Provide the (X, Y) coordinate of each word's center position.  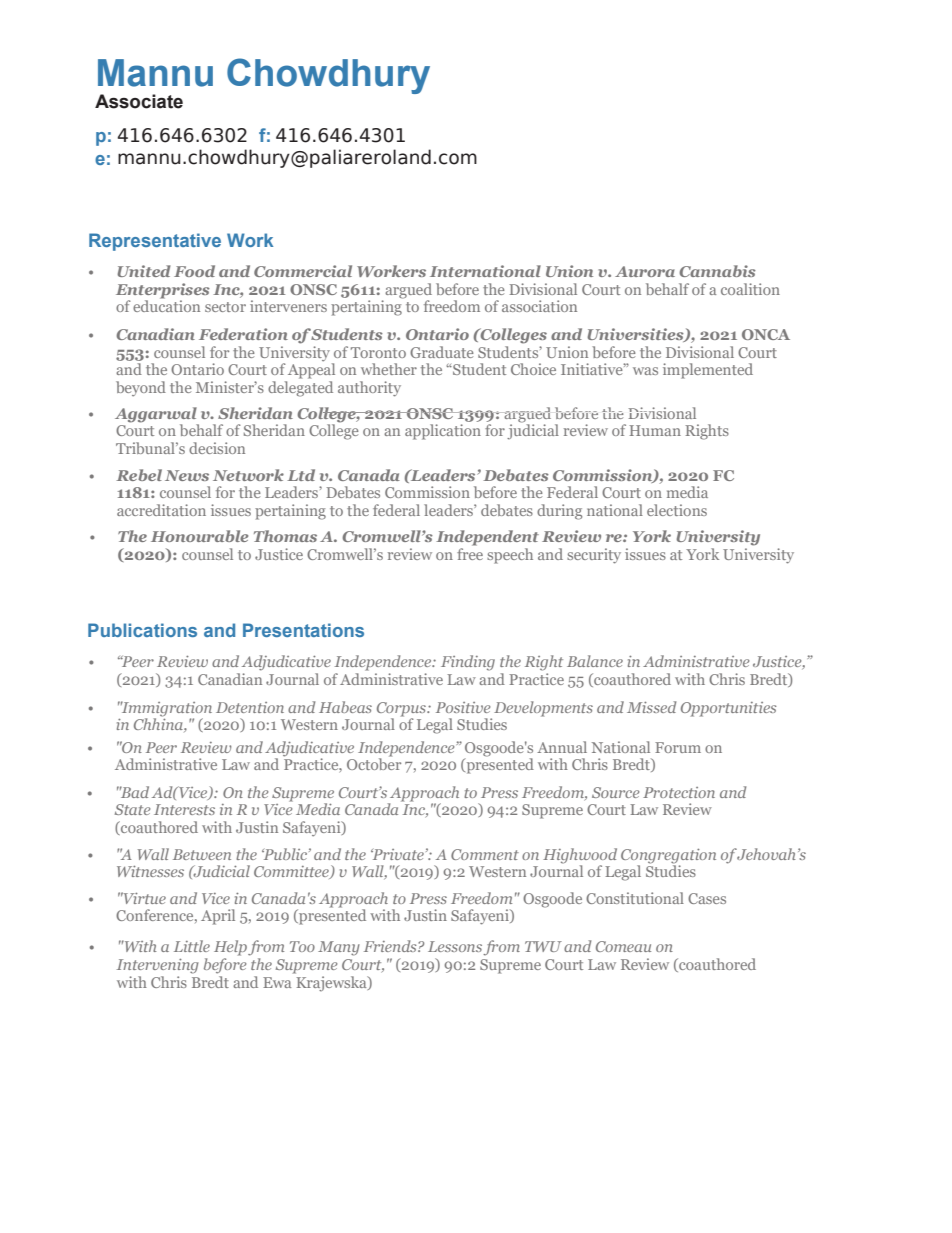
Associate (139, 101)
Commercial (303, 271)
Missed (651, 707)
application (443, 432)
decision (217, 448)
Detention (250, 707)
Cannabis (717, 271)
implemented (708, 371)
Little (192, 946)
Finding (468, 663)
